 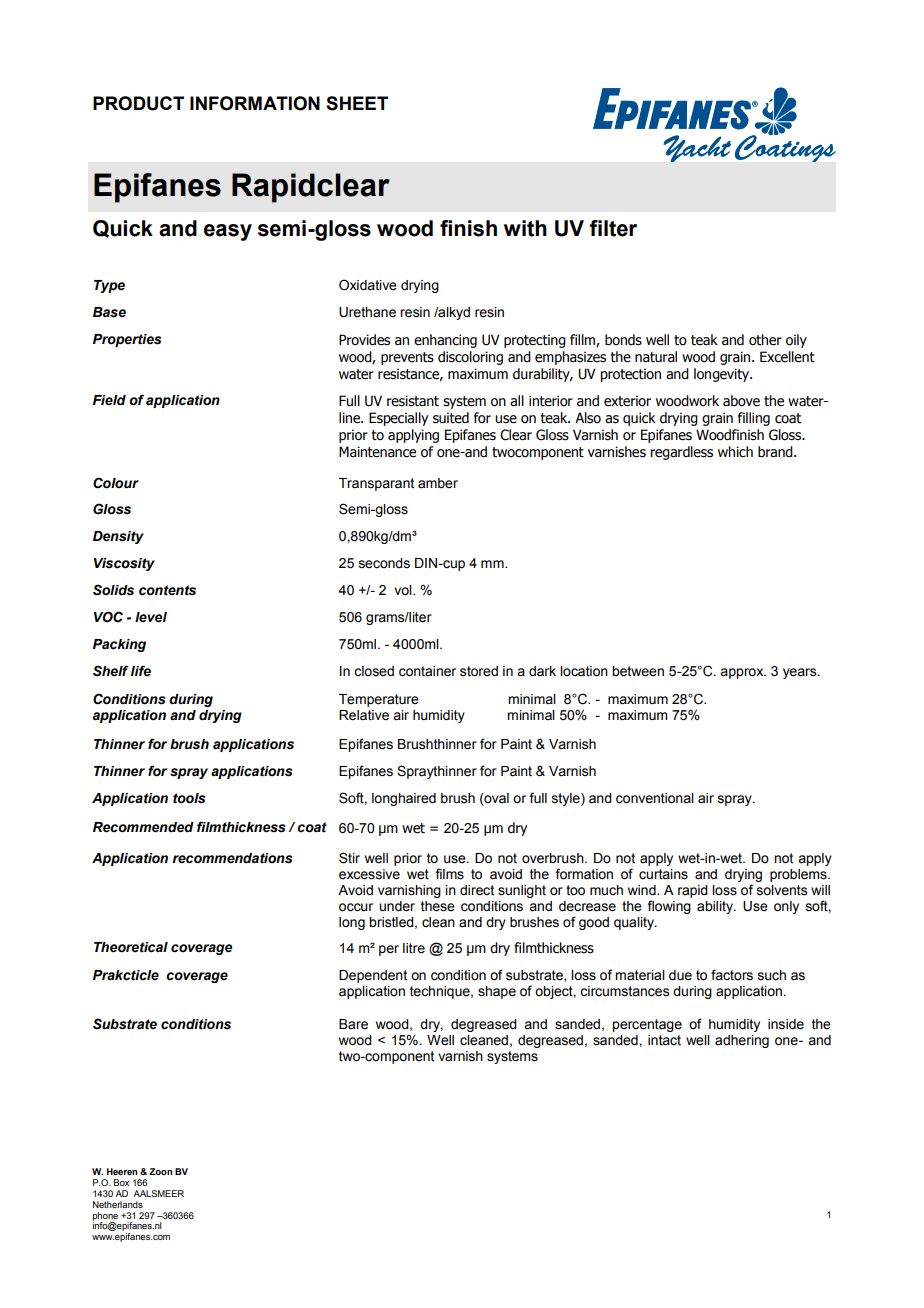 I want to click on PRODUCT, so click(x=138, y=103).
